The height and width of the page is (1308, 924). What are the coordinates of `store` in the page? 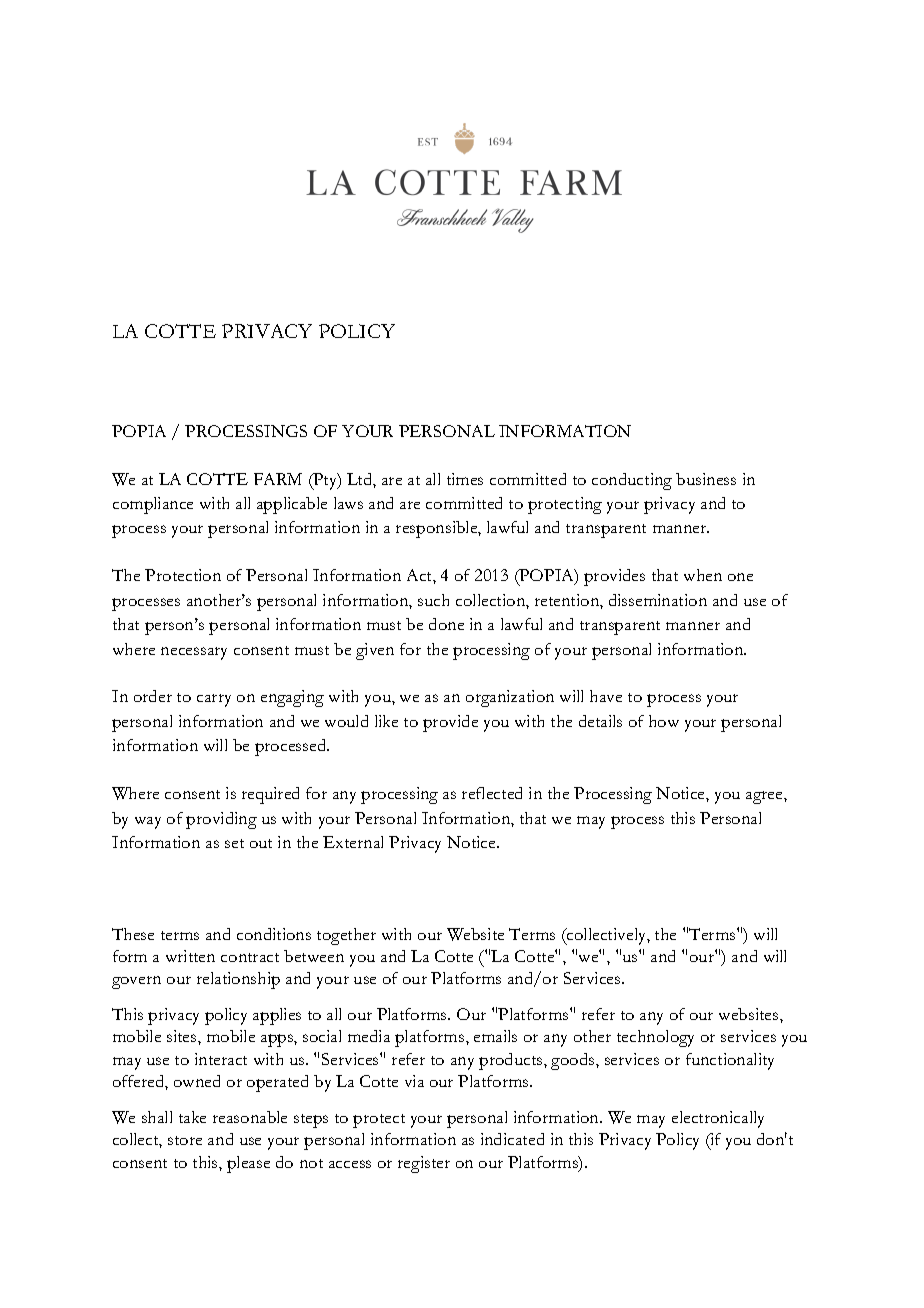 It's located at (185, 1140).
